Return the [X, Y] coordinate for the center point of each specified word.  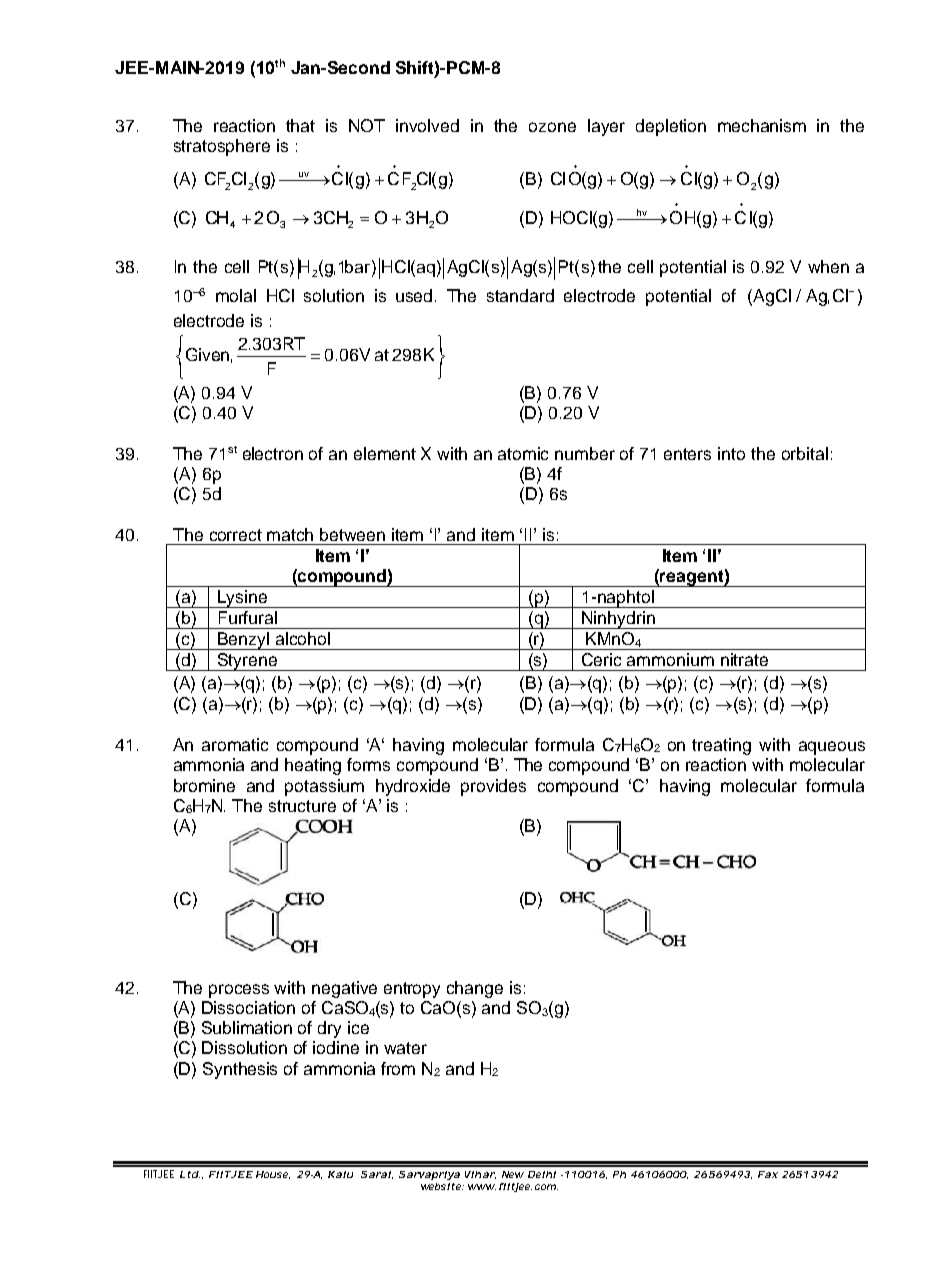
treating [721, 746]
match [290, 534]
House [273, 1175]
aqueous [832, 748]
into [731, 453]
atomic [523, 453]
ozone [552, 127]
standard [520, 295]
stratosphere [222, 147]
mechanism [762, 125]
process [239, 991]
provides [493, 787]
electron [273, 453]
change [475, 989]
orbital [805, 453]
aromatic [235, 744]
